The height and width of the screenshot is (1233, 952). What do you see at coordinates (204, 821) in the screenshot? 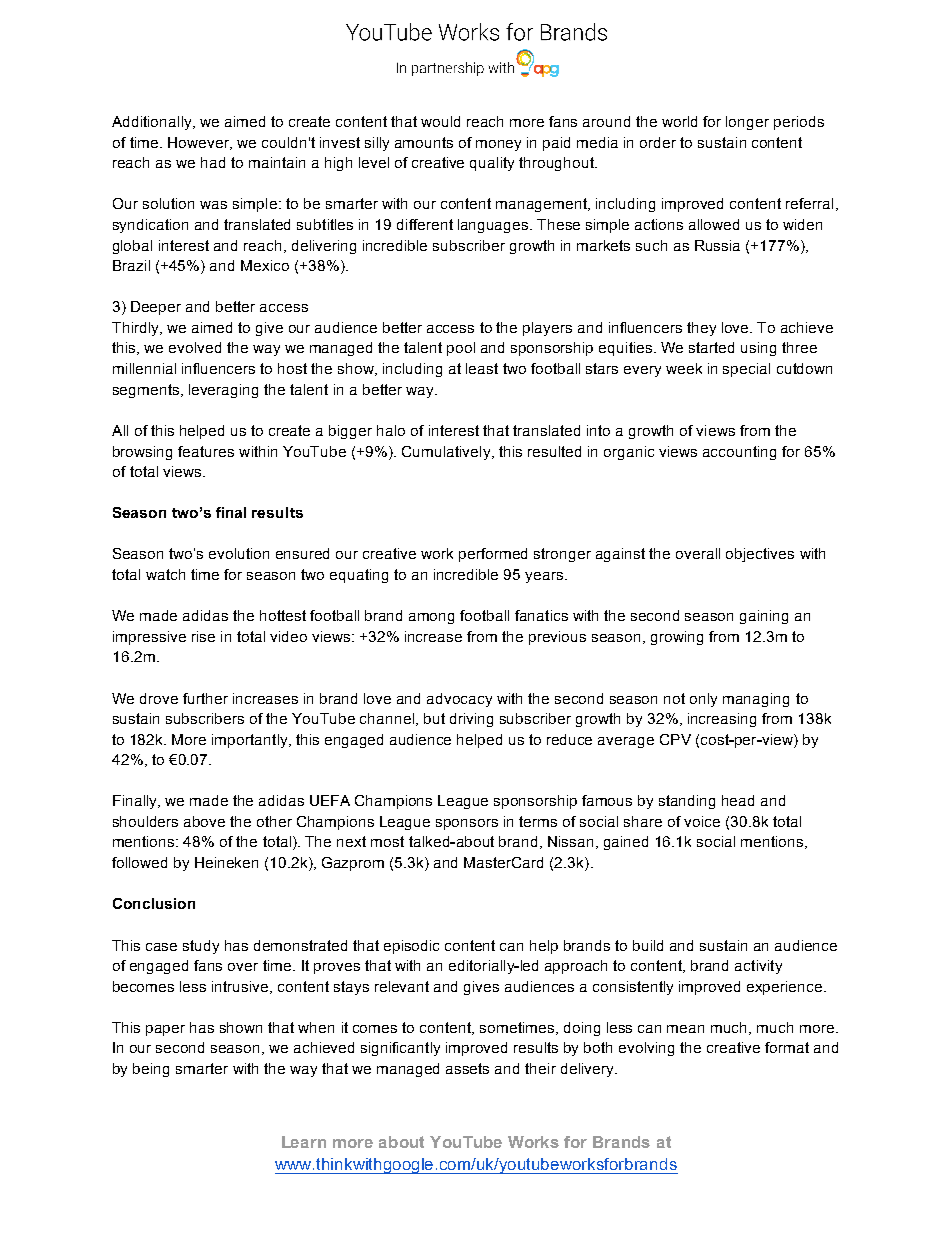
I see `above` at bounding box center [204, 821].
